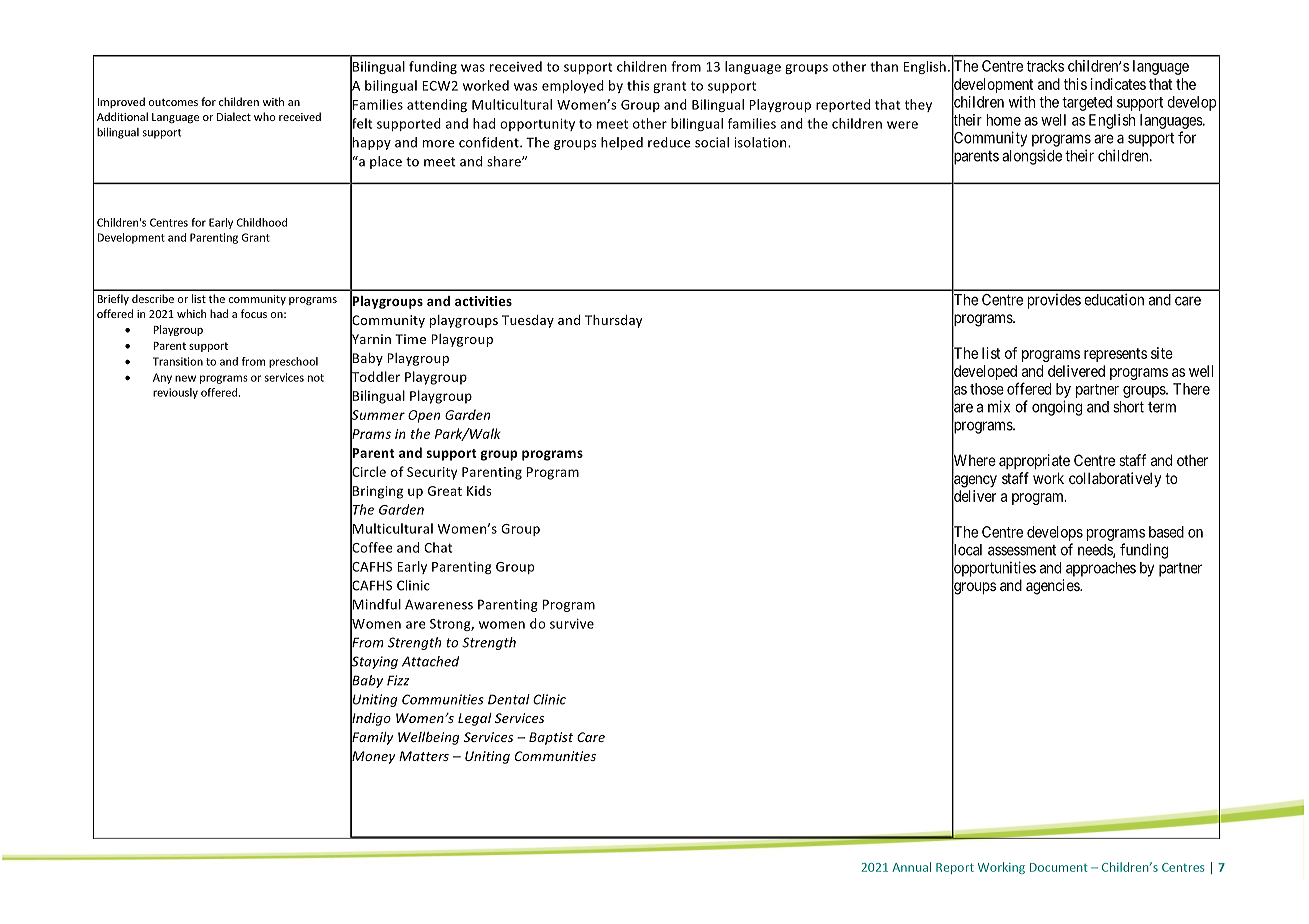 This image has width=1309, height=924. What do you see at coordinates (432, 473) in the image?
I see `Security` at bounding box center [432, 473].
